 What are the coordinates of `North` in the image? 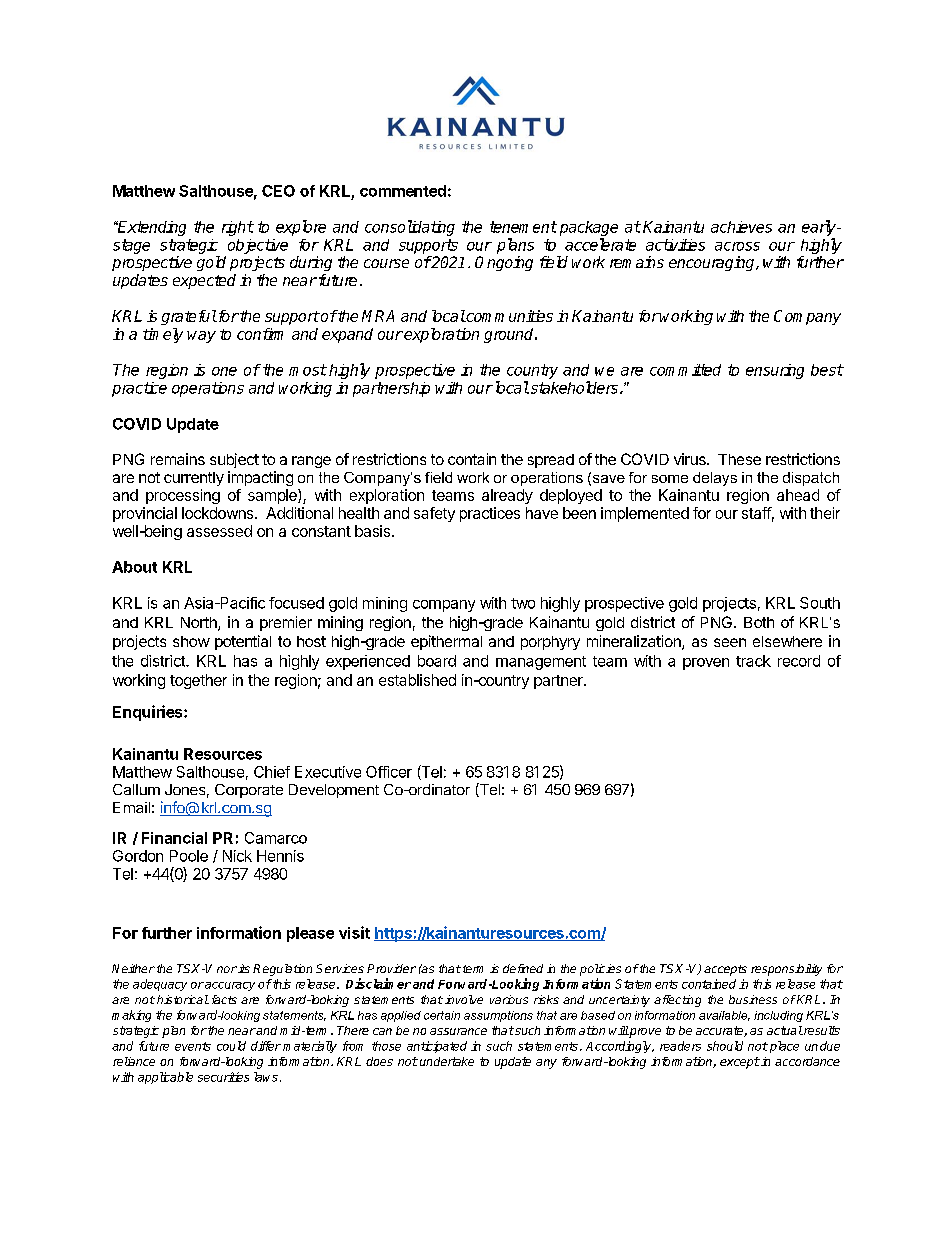 It's located at (200, 624).
